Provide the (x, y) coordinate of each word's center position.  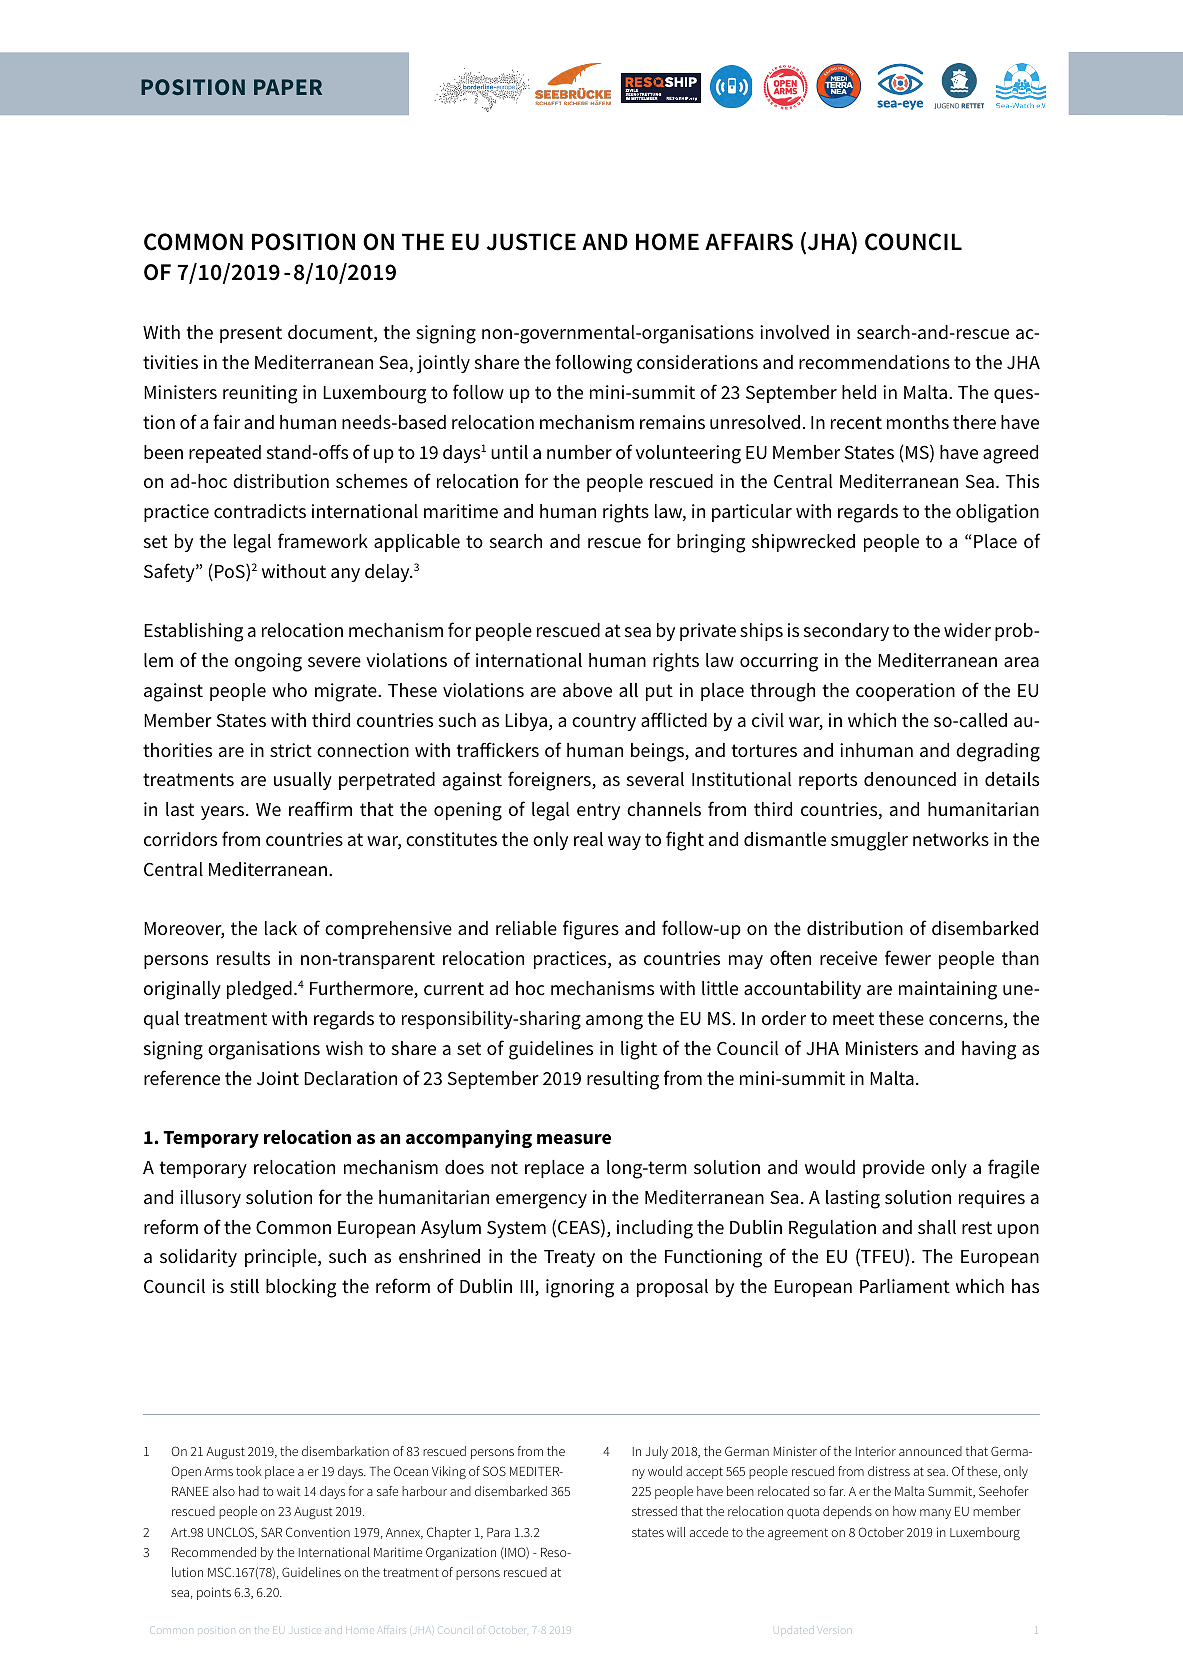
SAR (271, 1532)
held (859, 392)
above (587, 690)
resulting (623, 1080)
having (989, 1050)
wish (344, 1048)
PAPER (288, 87)
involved (794, 332)
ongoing (268, 662)
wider (967, 630)
